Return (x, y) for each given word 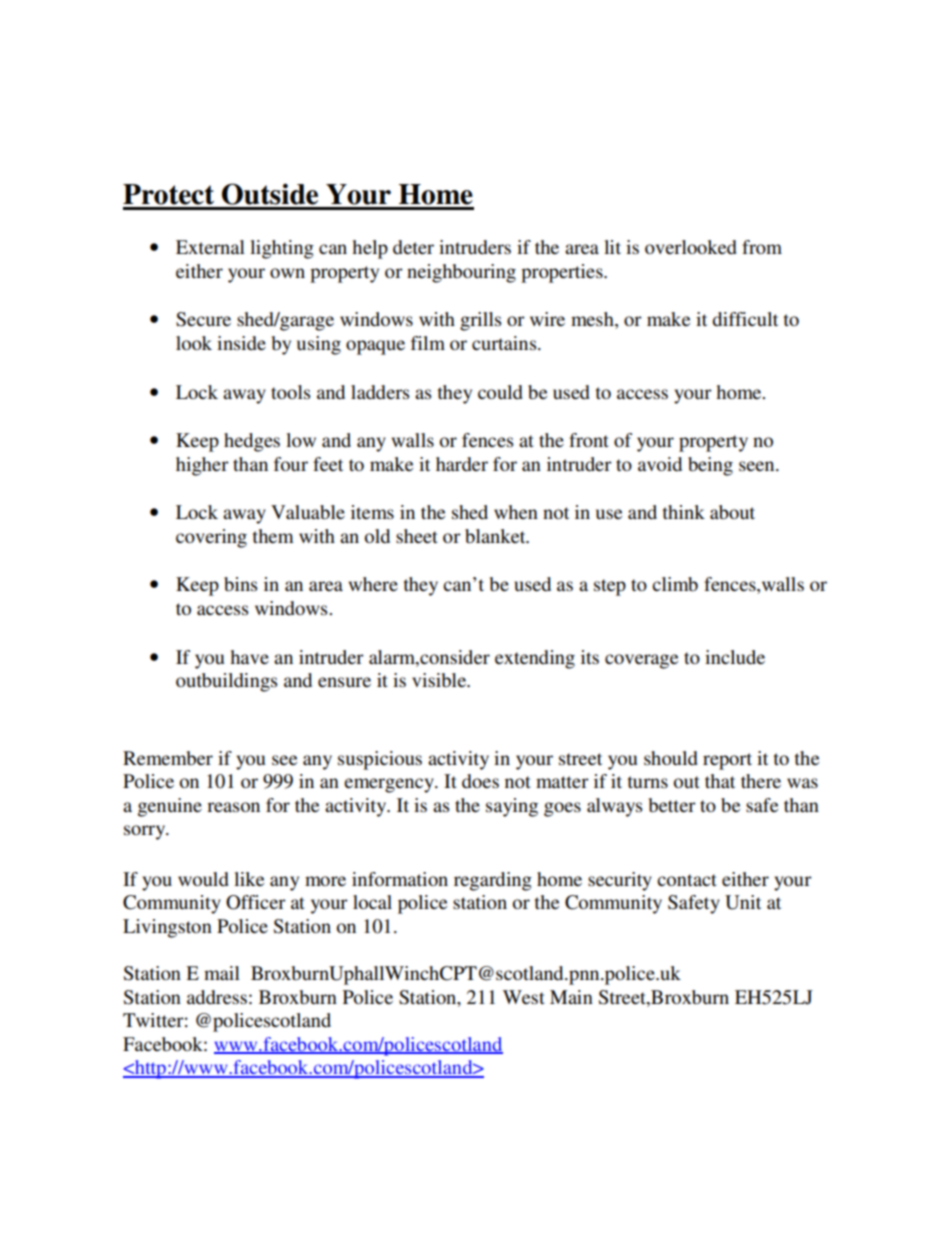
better (672, 805)
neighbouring (461, 273)
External (210, 247)
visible (440, 680)
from (762, 247)
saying (512, 807)
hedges (252, 442)
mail (222, 973)
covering (211, 538)
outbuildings (227, 682)
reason (233, 807)
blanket (496, 536)
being (710, 466)
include (735, 657)
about (732, 512)
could (500, 392)
